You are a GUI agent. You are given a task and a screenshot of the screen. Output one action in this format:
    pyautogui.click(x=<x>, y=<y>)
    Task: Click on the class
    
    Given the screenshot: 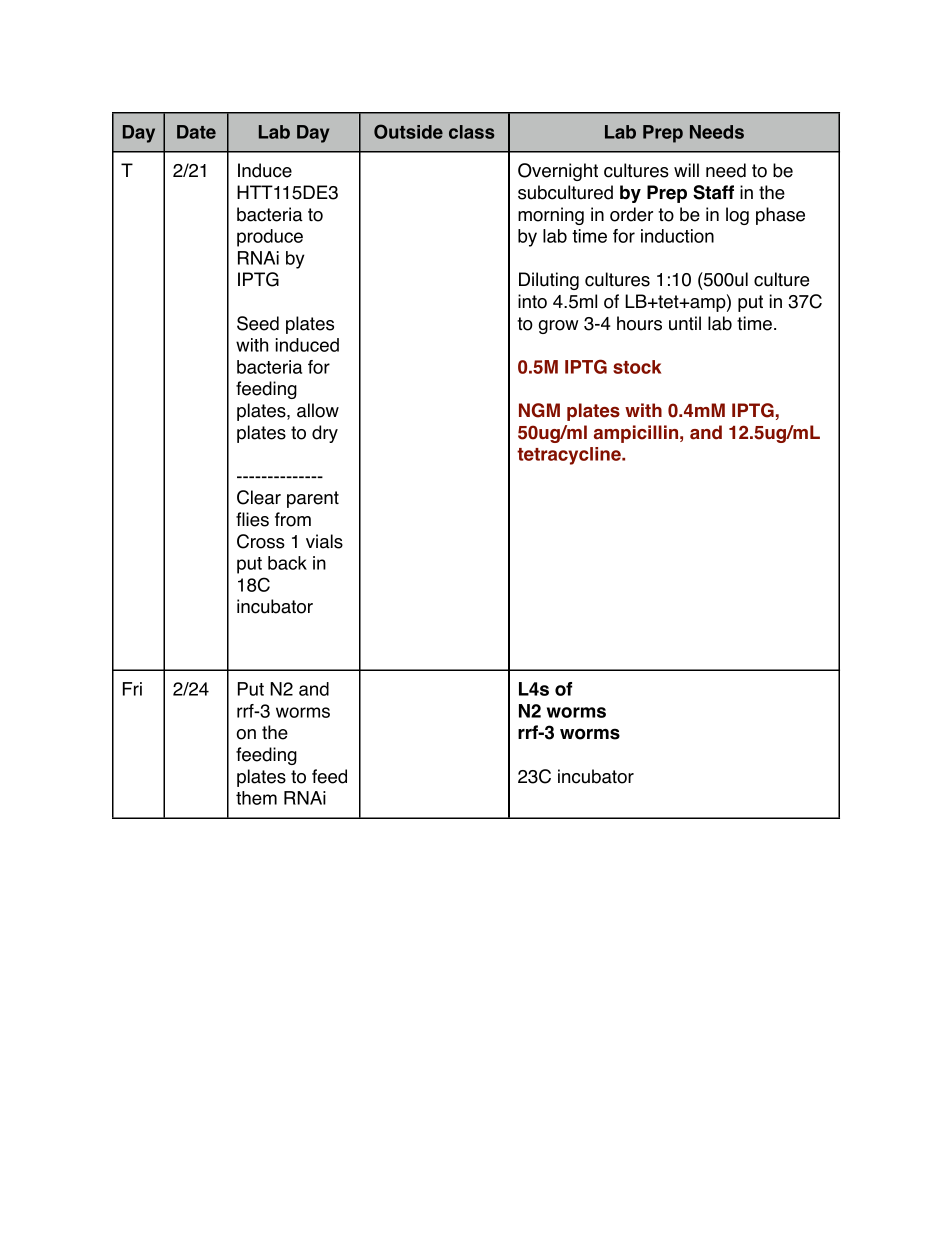 What is the action you would take?
    pyautogui.click(x=472, y=132)
